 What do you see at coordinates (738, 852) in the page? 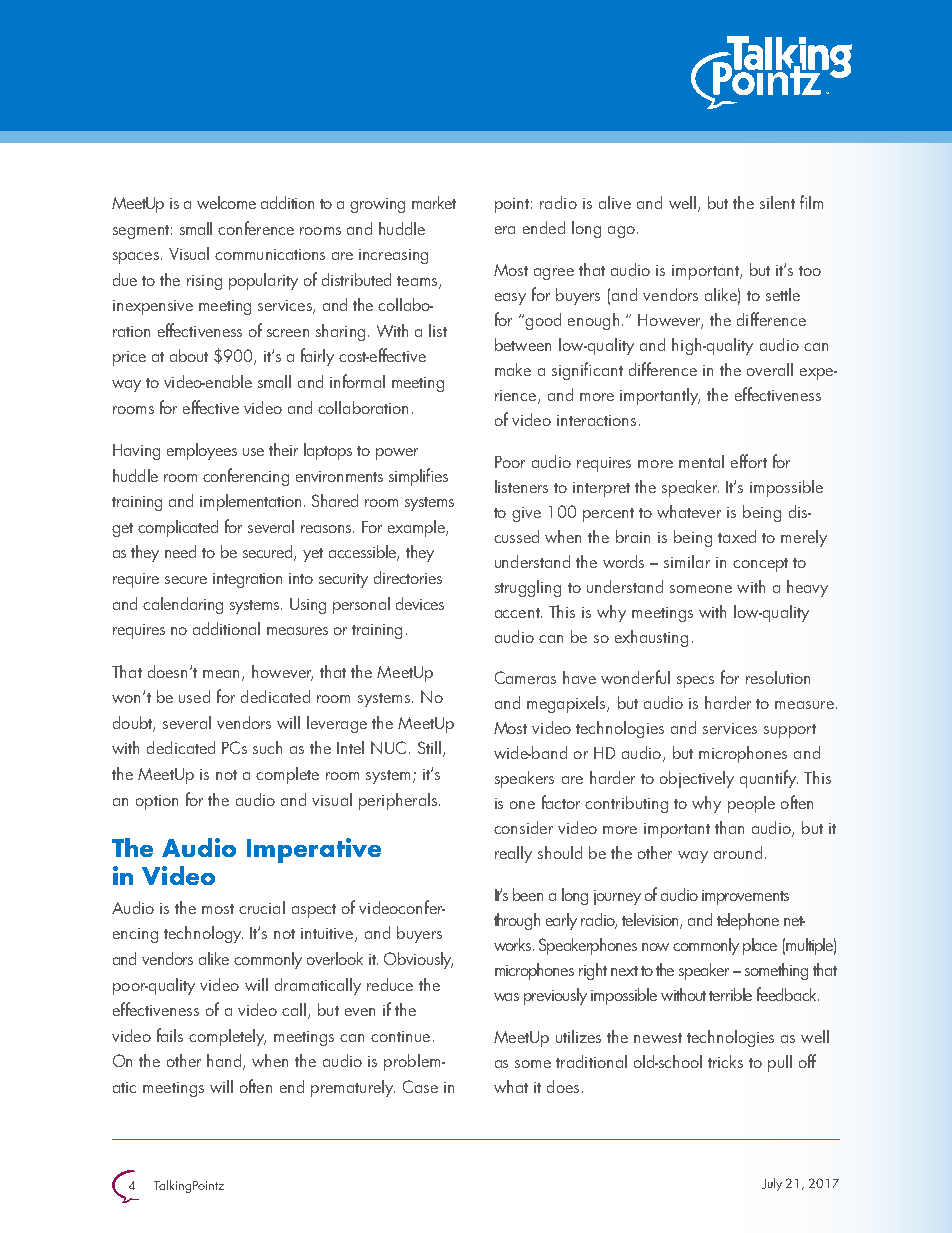
I see `around` at bounding box center [738, 852].
